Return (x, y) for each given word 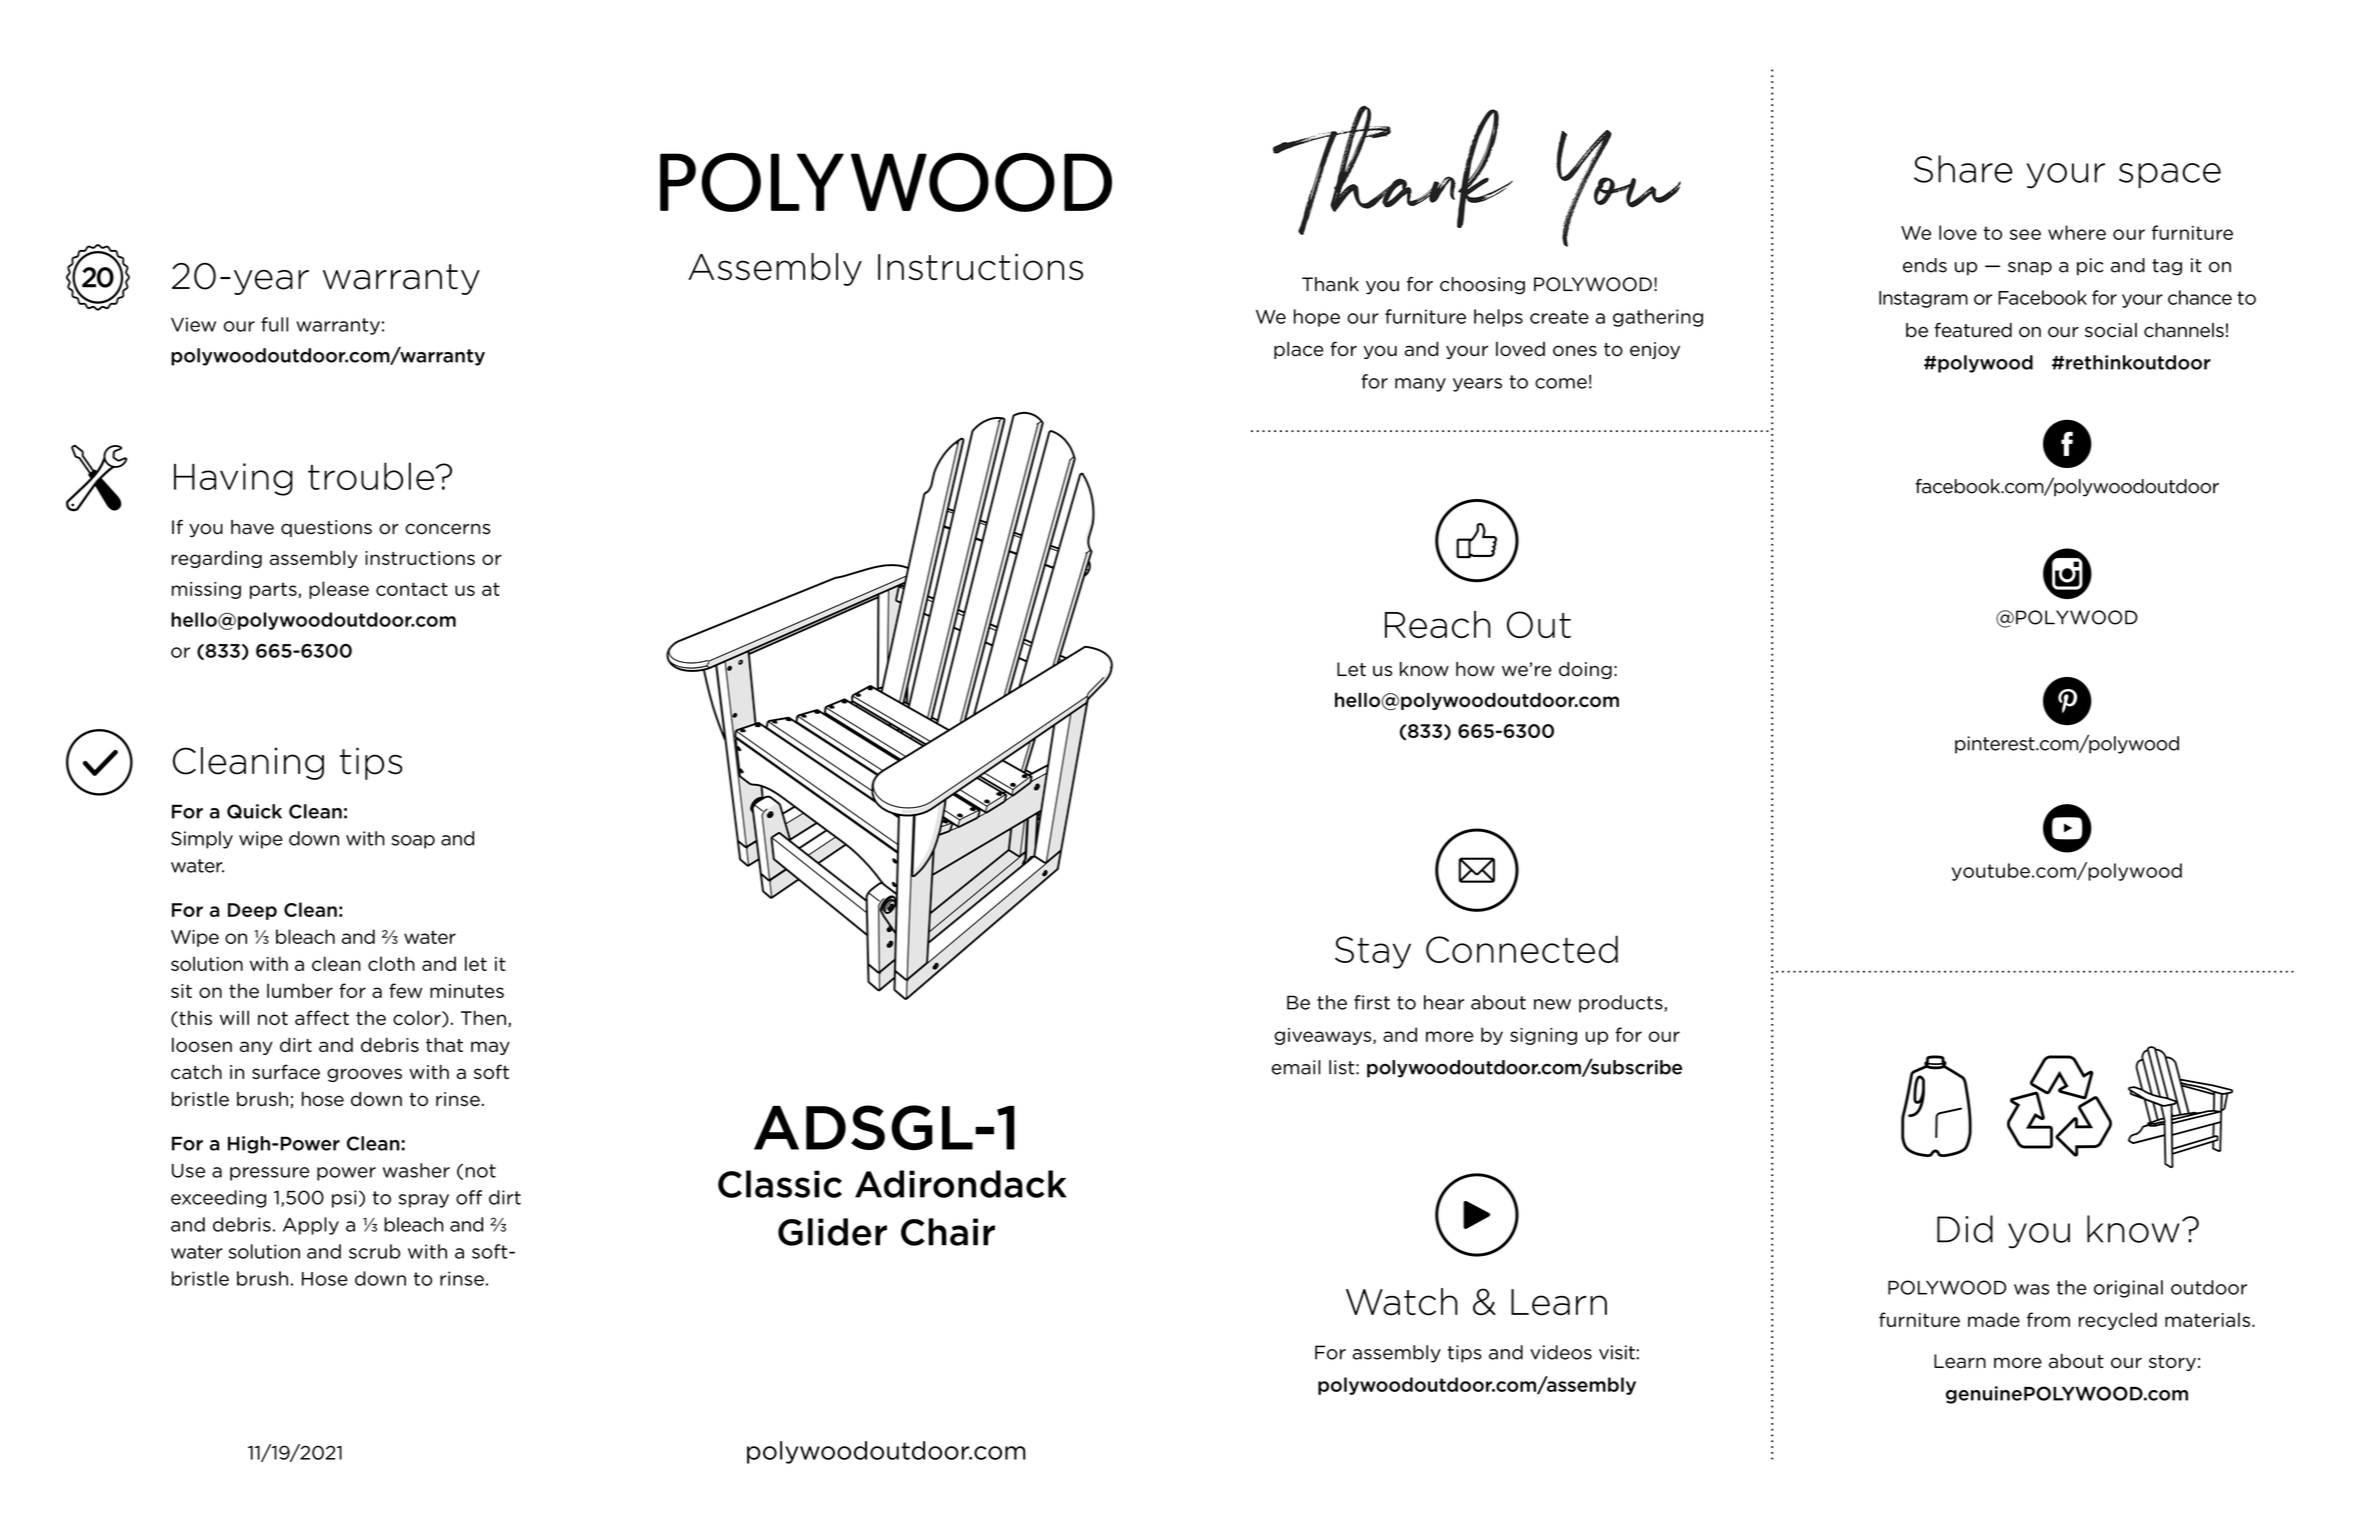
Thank (1330, 284)
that (444, 1044)
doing (1585, 670)
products (1622, 1004)
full (274, 324)
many (1420, 385)
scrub (374, 1251)
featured (1973, 330)
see (2025, 234)
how (1475, 669)
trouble (371, 476)
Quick (254, 811)
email (1296, 1067)
